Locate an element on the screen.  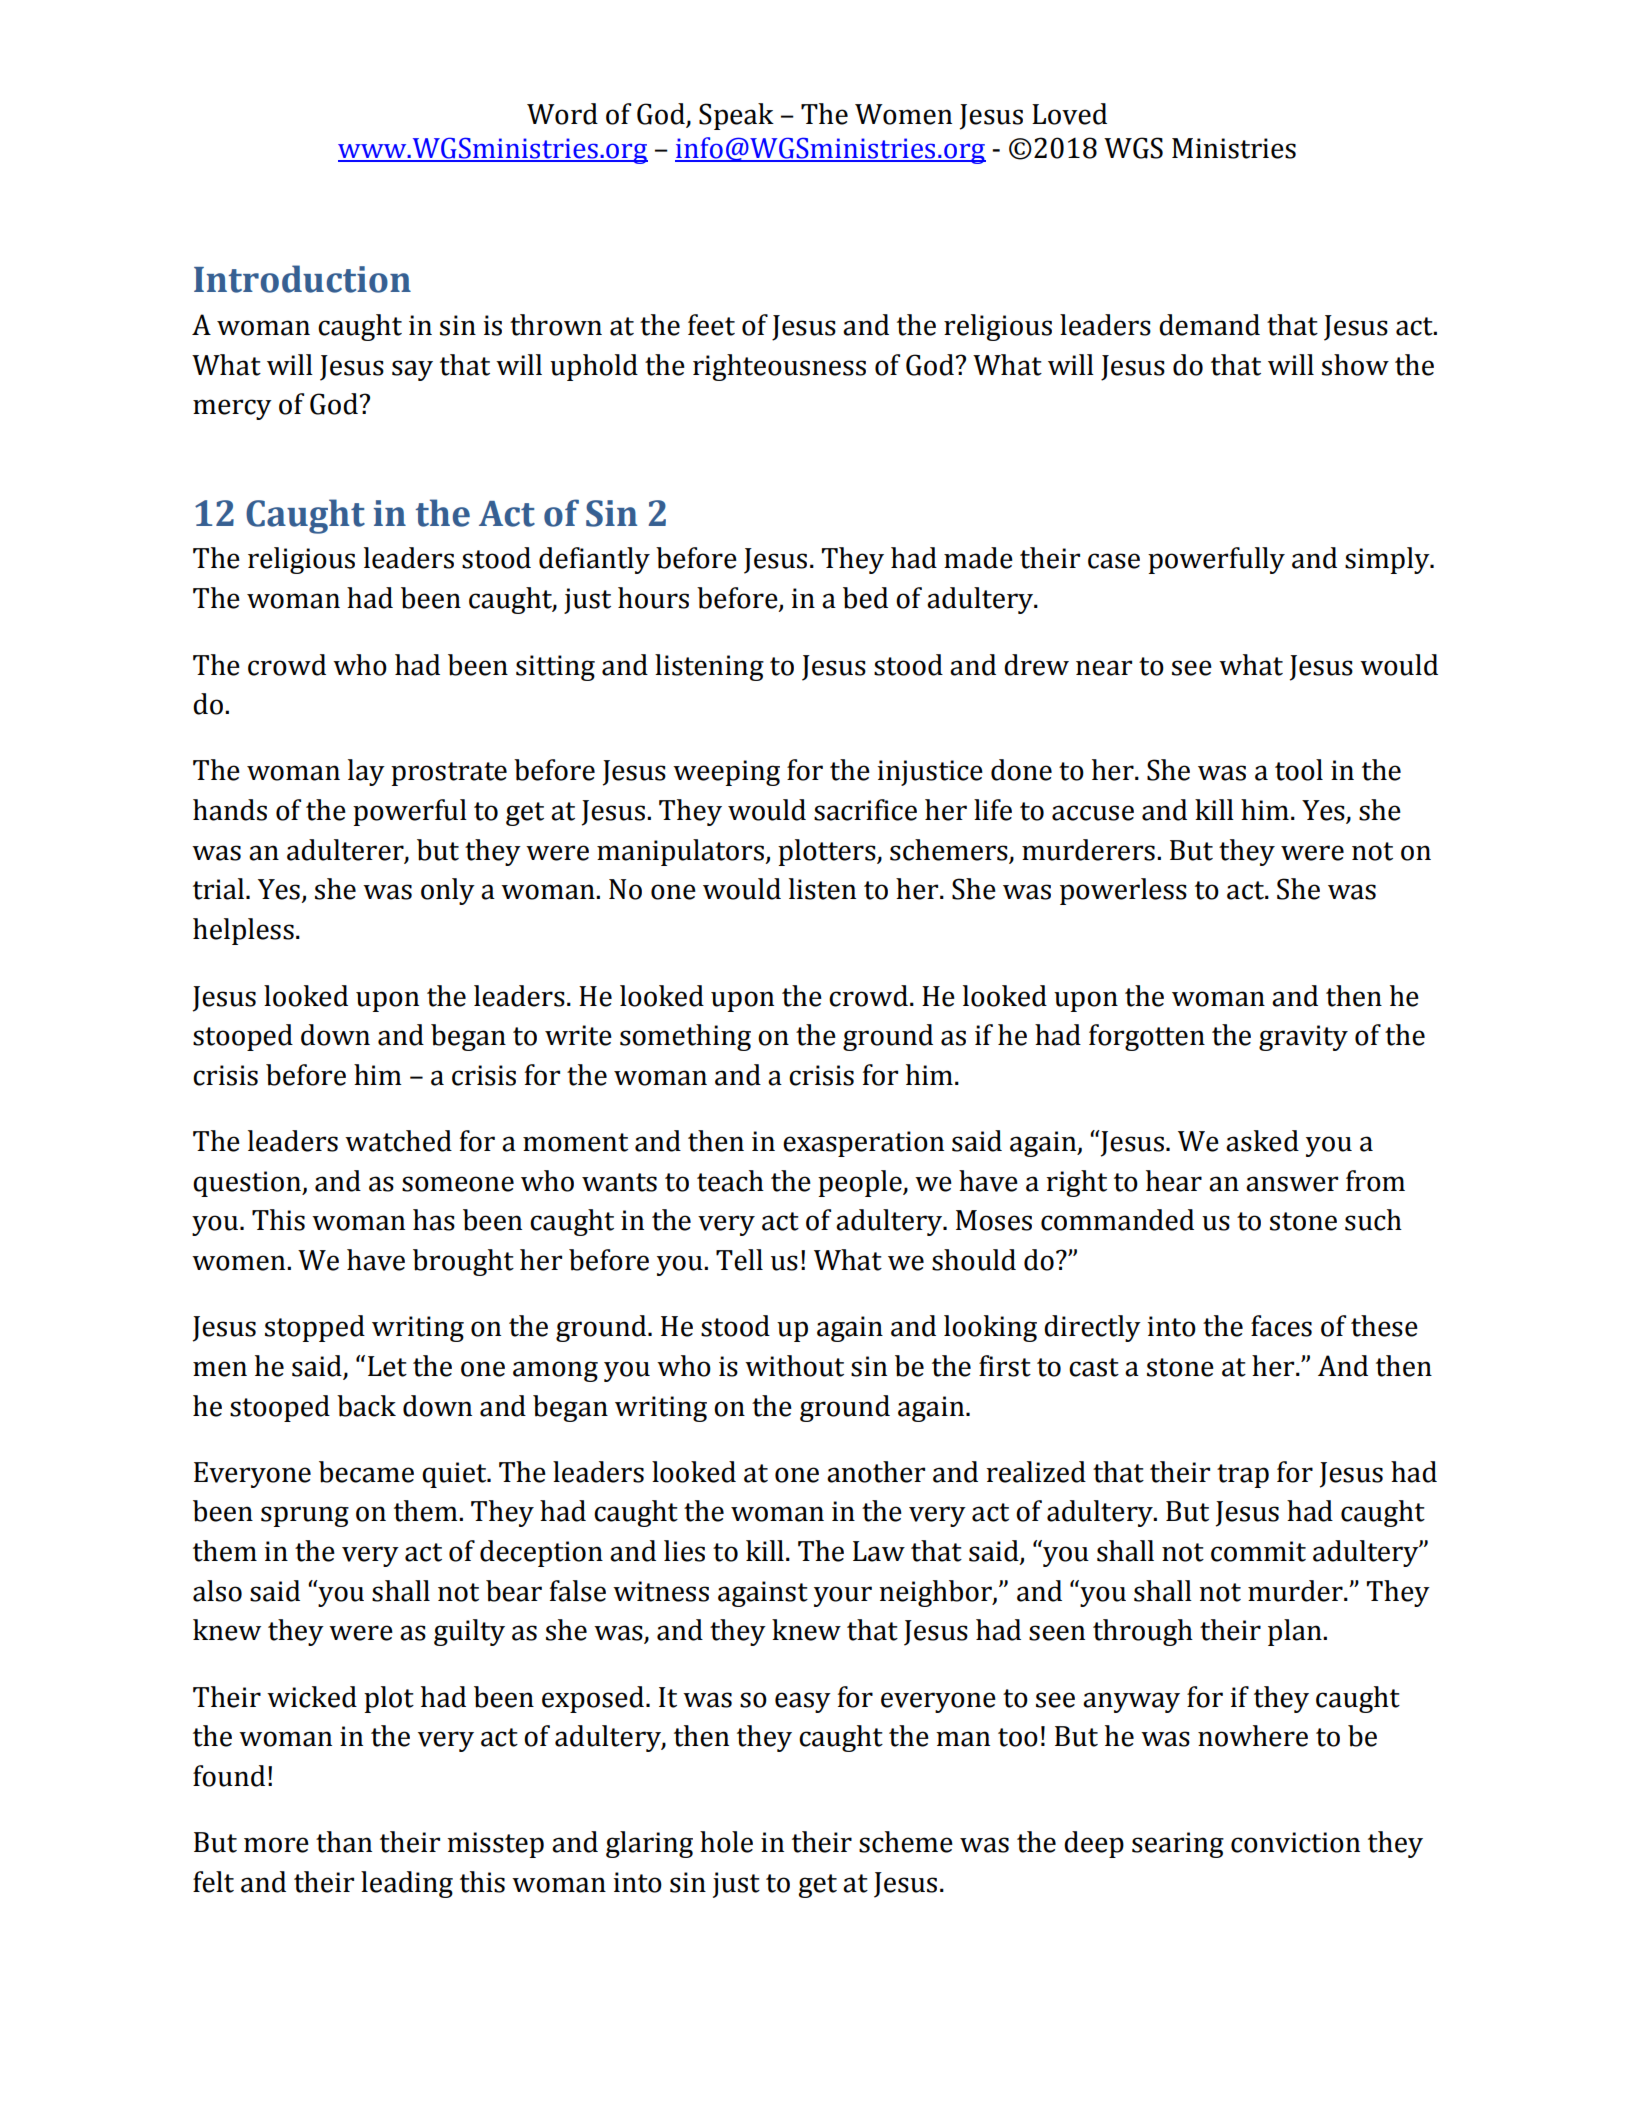
stopped is located at coordinates (315, 1328).
